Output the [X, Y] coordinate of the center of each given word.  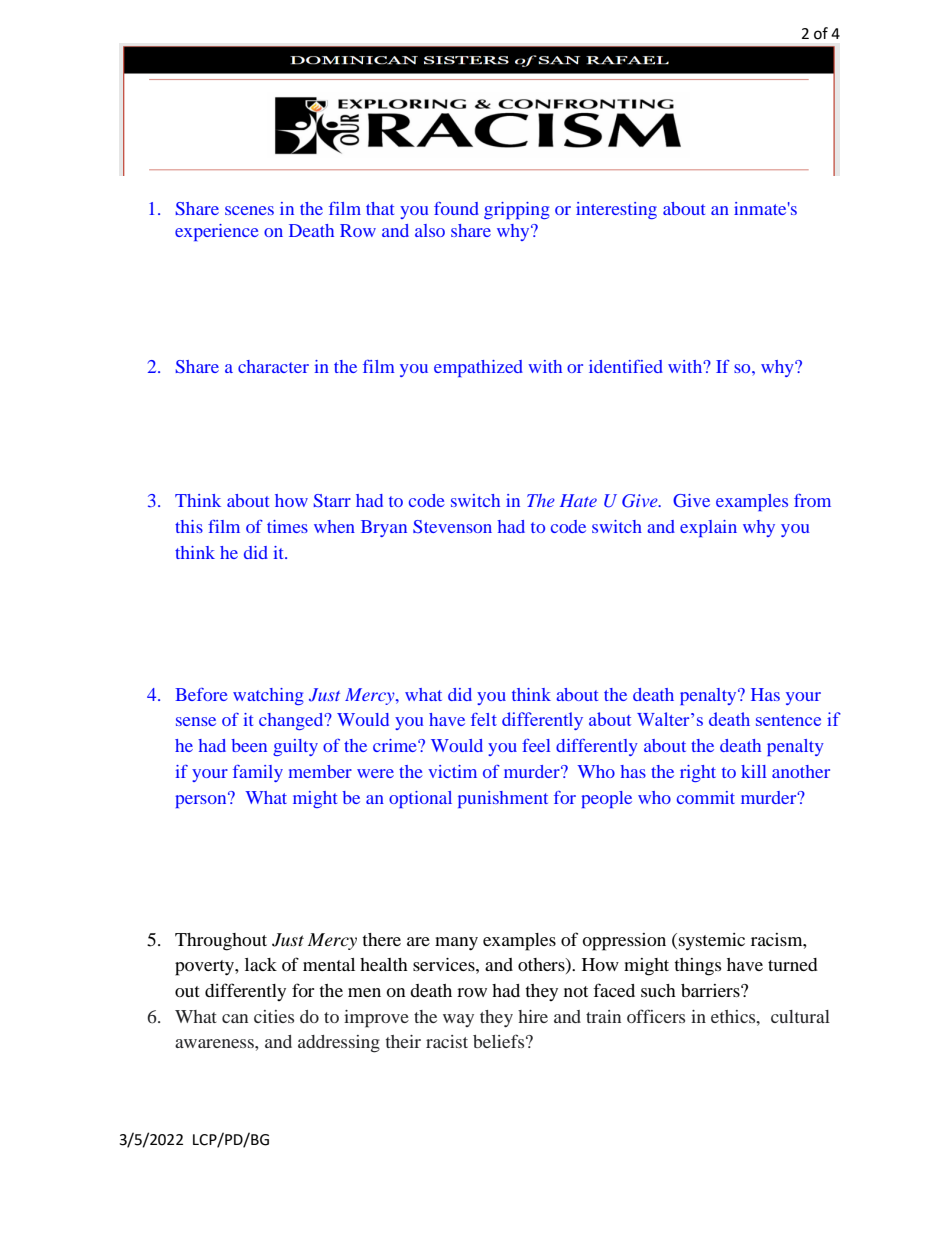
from [812, 500]
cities [274, 1016]
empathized [478, 368]
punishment [503, 799]
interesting [616, 210]
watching [268, 696]
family [258, 773]
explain [708, 528]
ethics [734, 1016]
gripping [517, 210]
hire [533, 1016]
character [273, 366]
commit [706, 797]
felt [484, 719]
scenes [249, 210]
